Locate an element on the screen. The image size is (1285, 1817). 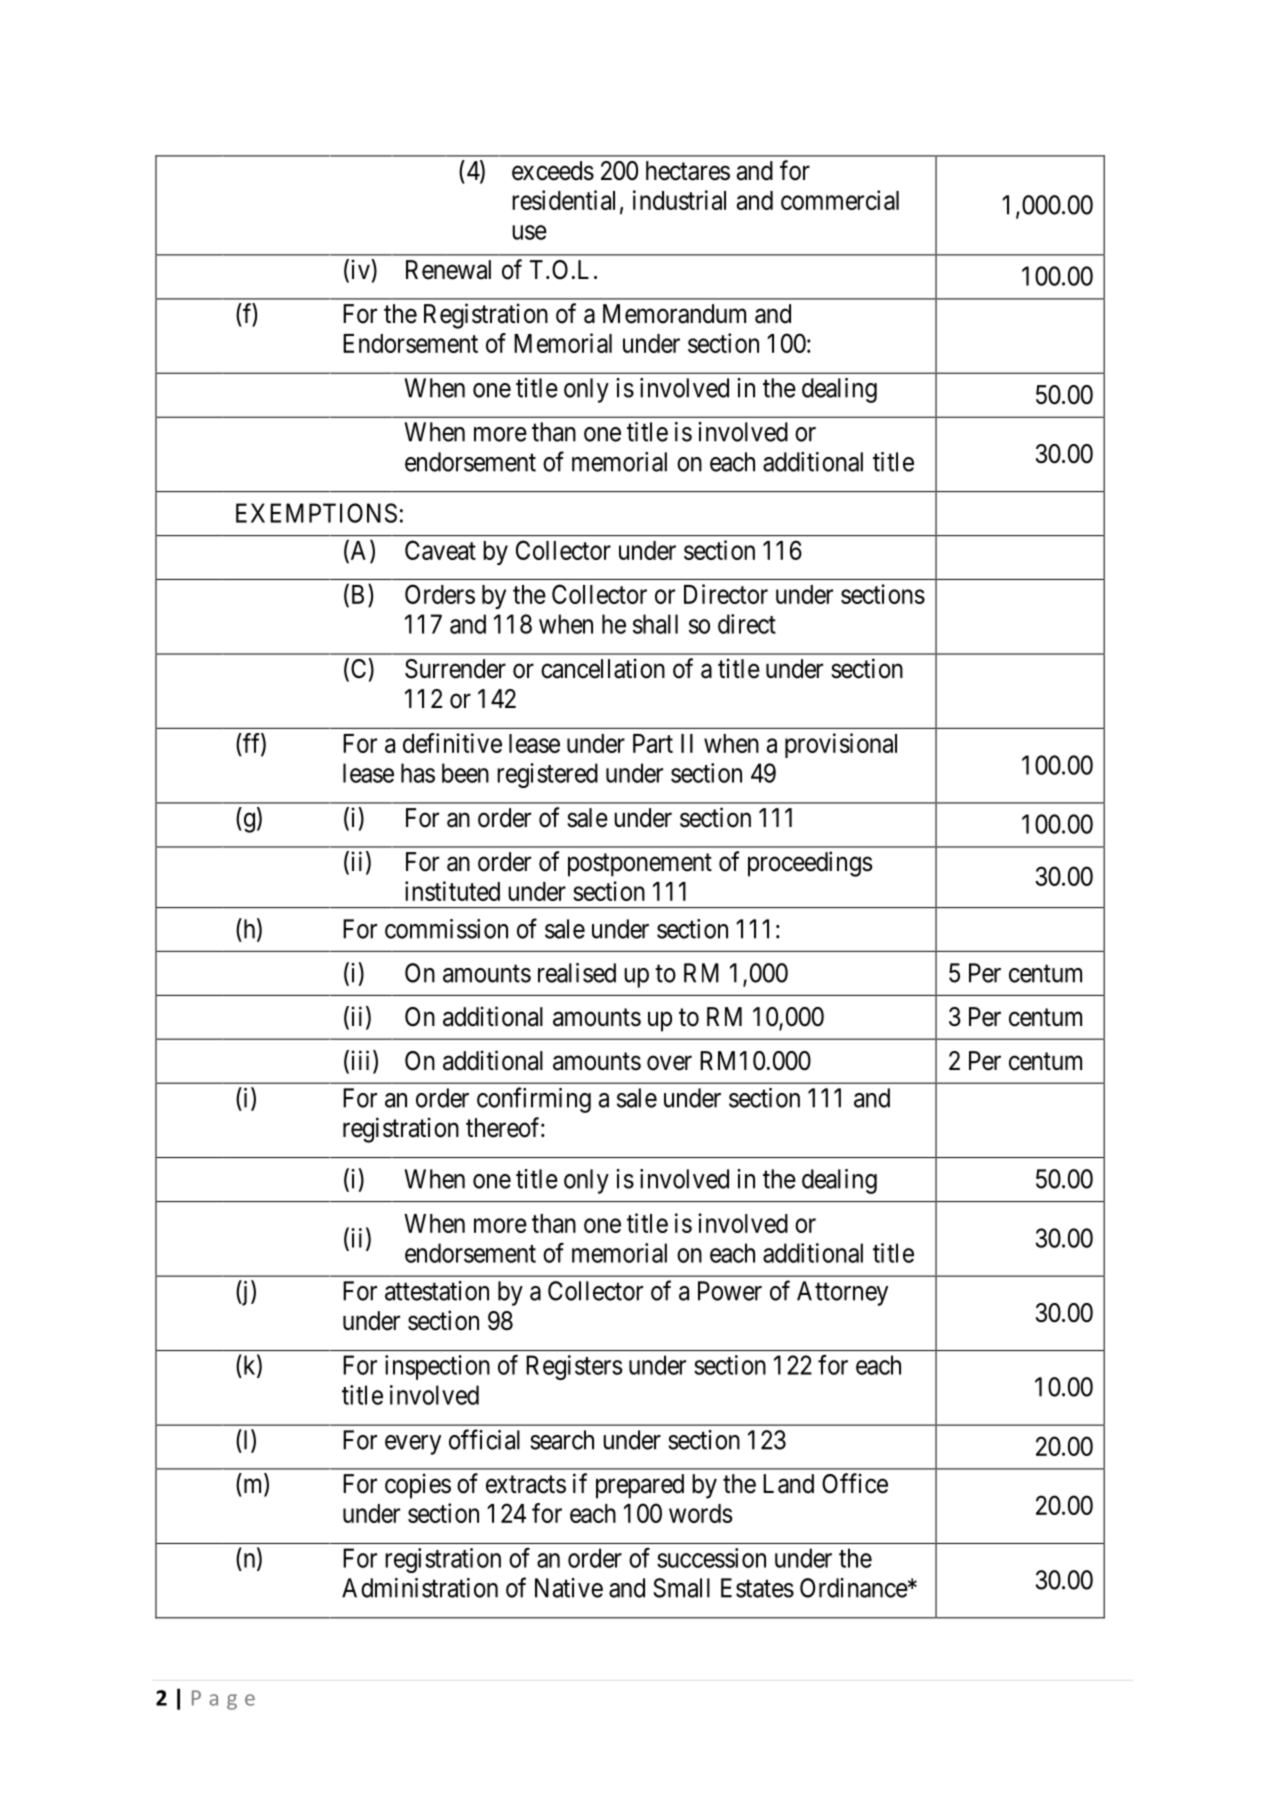
confirming is located at coordinates (534, 1100).
